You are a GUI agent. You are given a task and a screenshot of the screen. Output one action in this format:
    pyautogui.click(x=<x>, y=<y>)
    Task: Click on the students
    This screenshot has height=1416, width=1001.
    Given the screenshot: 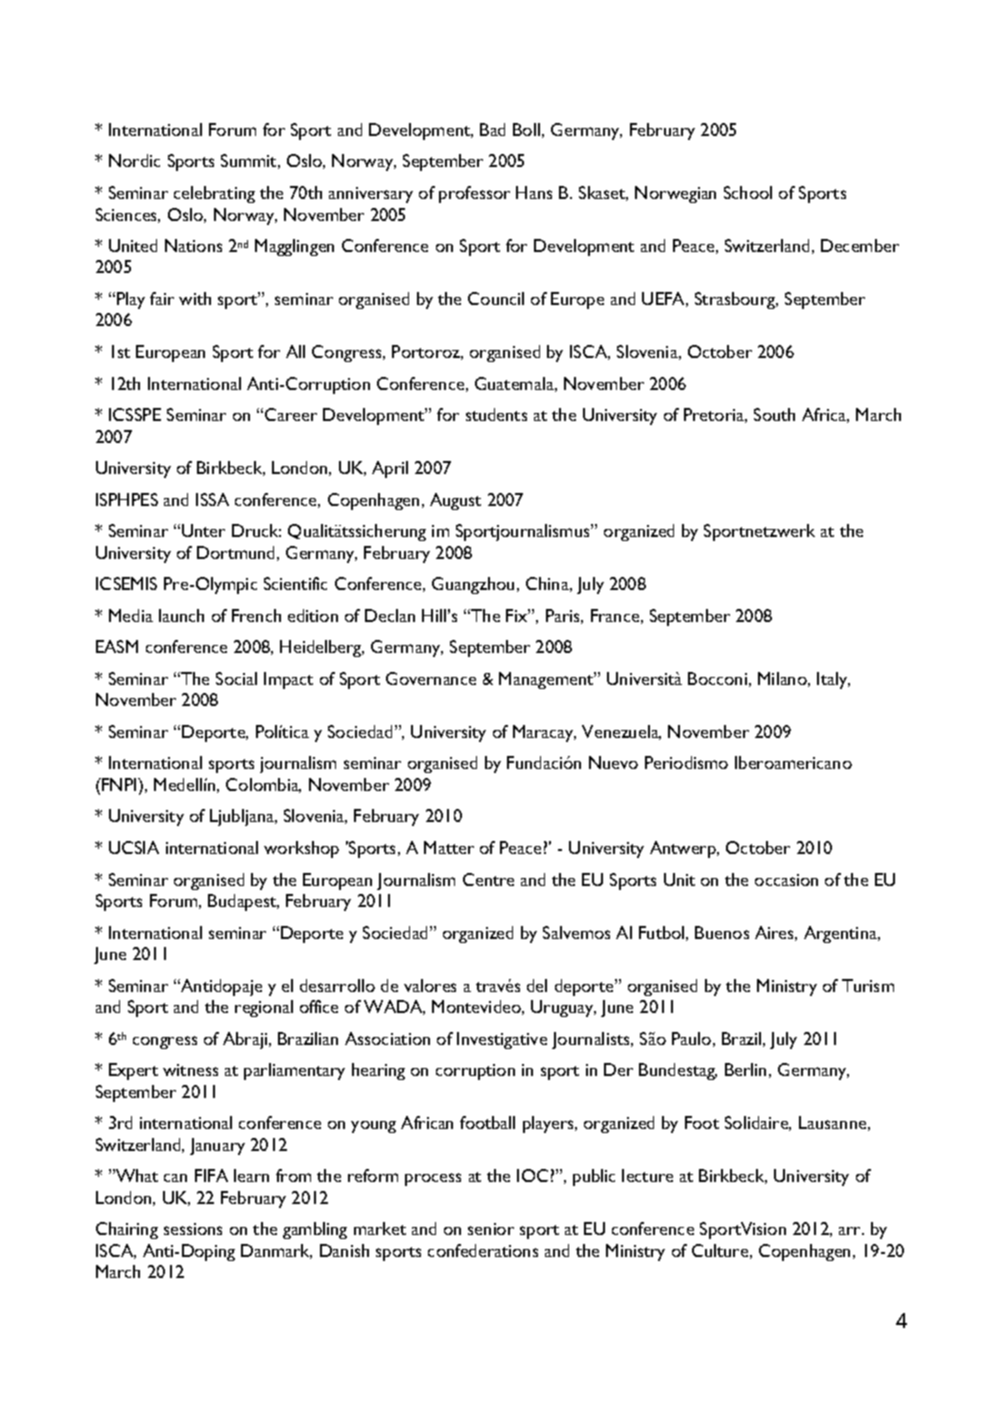 What is the action you would take?
    pyautogui.click(x=496, y=414)
